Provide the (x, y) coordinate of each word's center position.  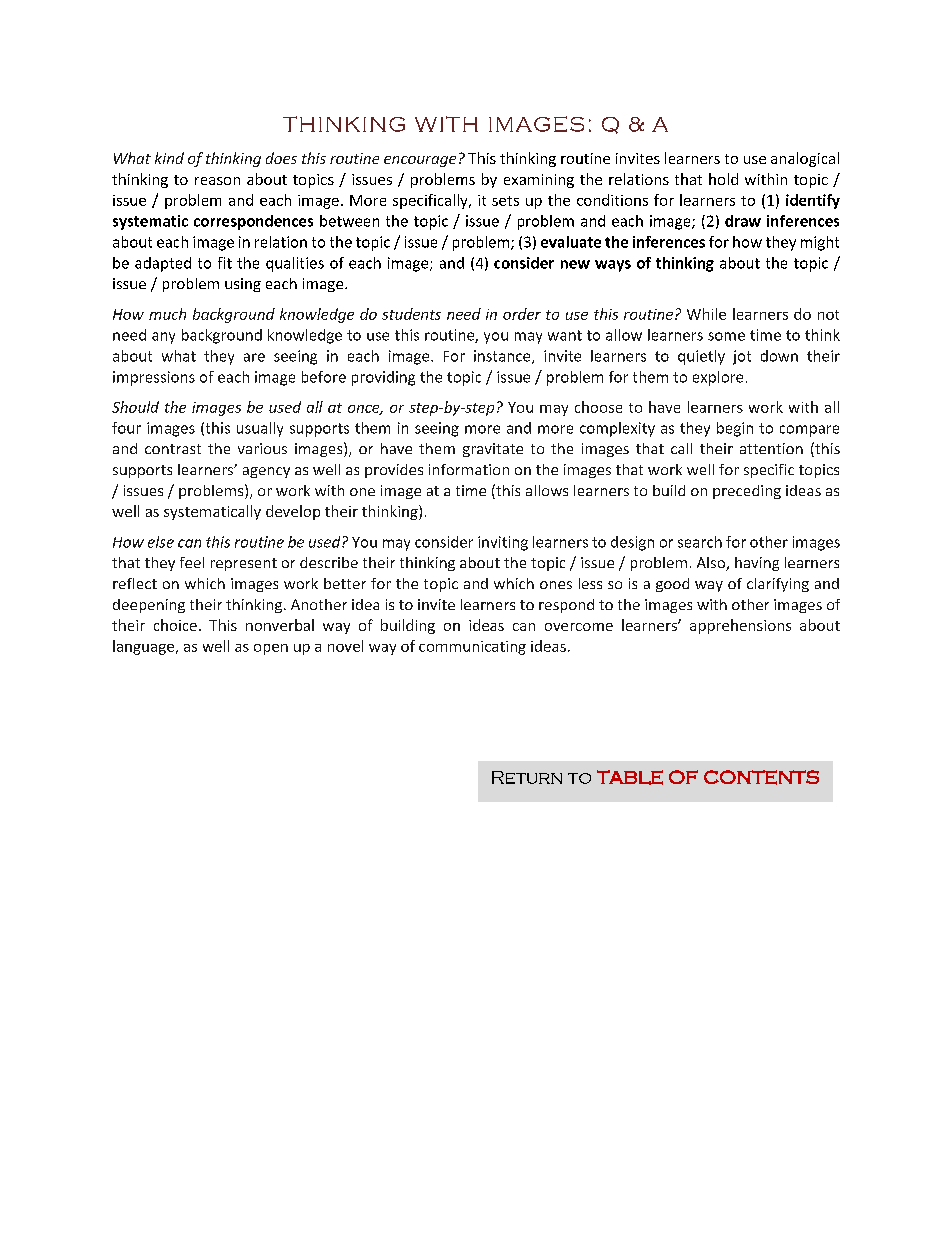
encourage (420, 161)
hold (723, 179)
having (757, 564)
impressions (154, 378)
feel (192, 562)
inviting (503, 543)
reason (217, 181)
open (271, 649)
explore (718, 378)
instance (503, 357)
